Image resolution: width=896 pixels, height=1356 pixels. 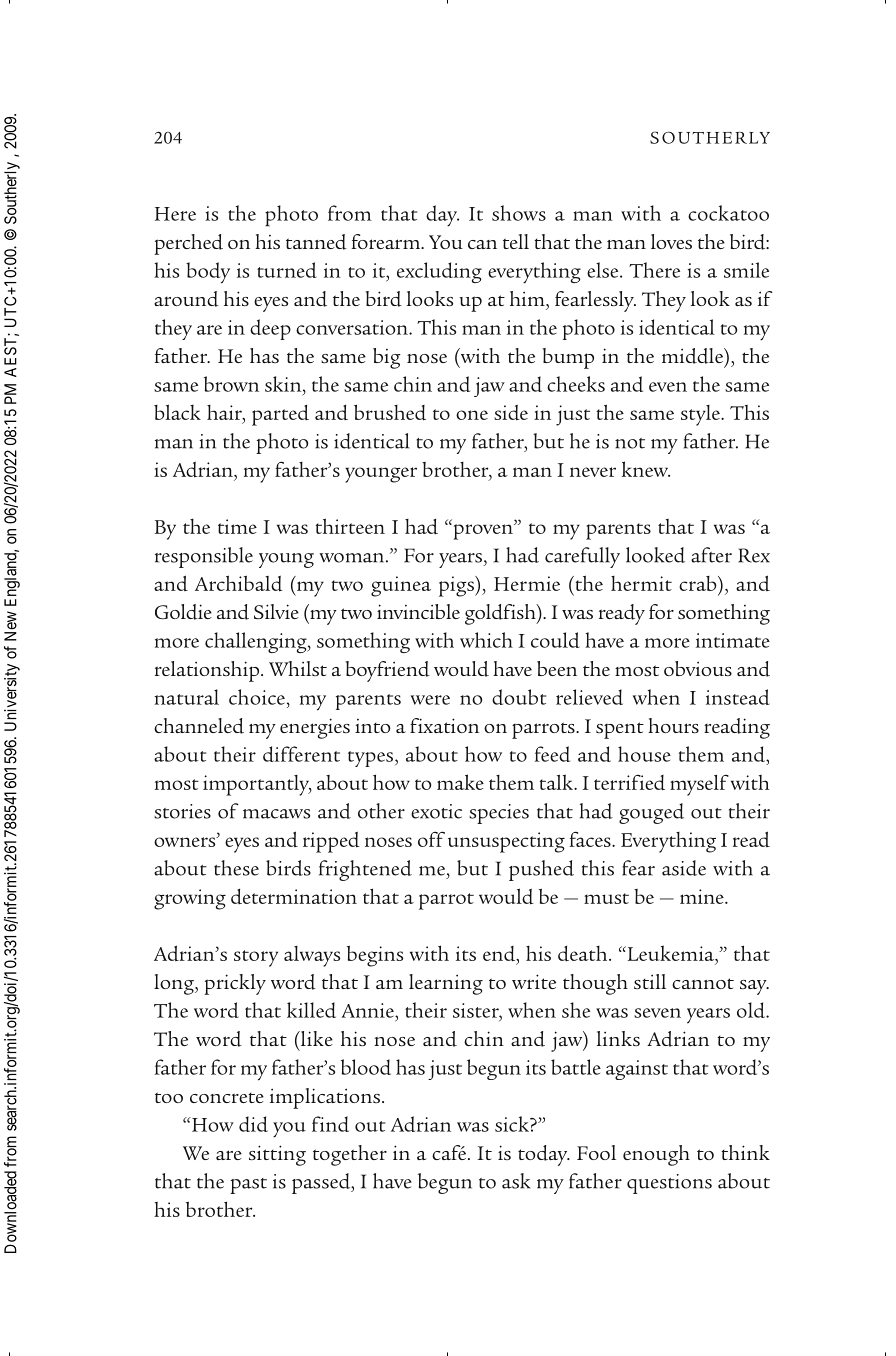 I want to click on sitting, so click(x=277, y=1155).
